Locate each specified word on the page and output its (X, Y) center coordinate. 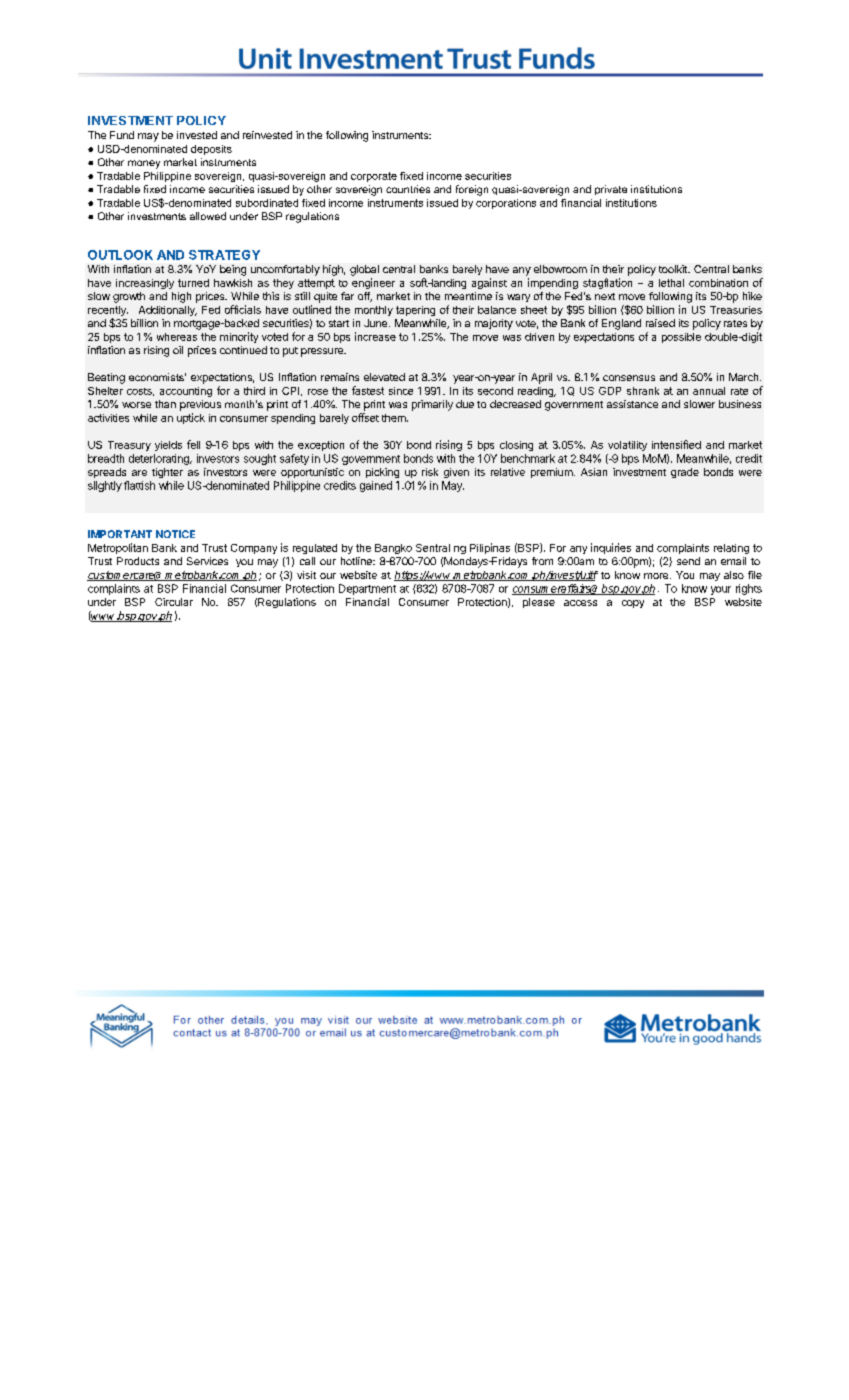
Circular (174, 602)
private (611, 190)
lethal (671, 283)
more (657, 576)
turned (193, 283)
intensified (676, 444)
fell (193, 444)
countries (408, 189)
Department (367, 589)
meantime (468, 296)
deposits (211, 150)
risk (430, 472)
